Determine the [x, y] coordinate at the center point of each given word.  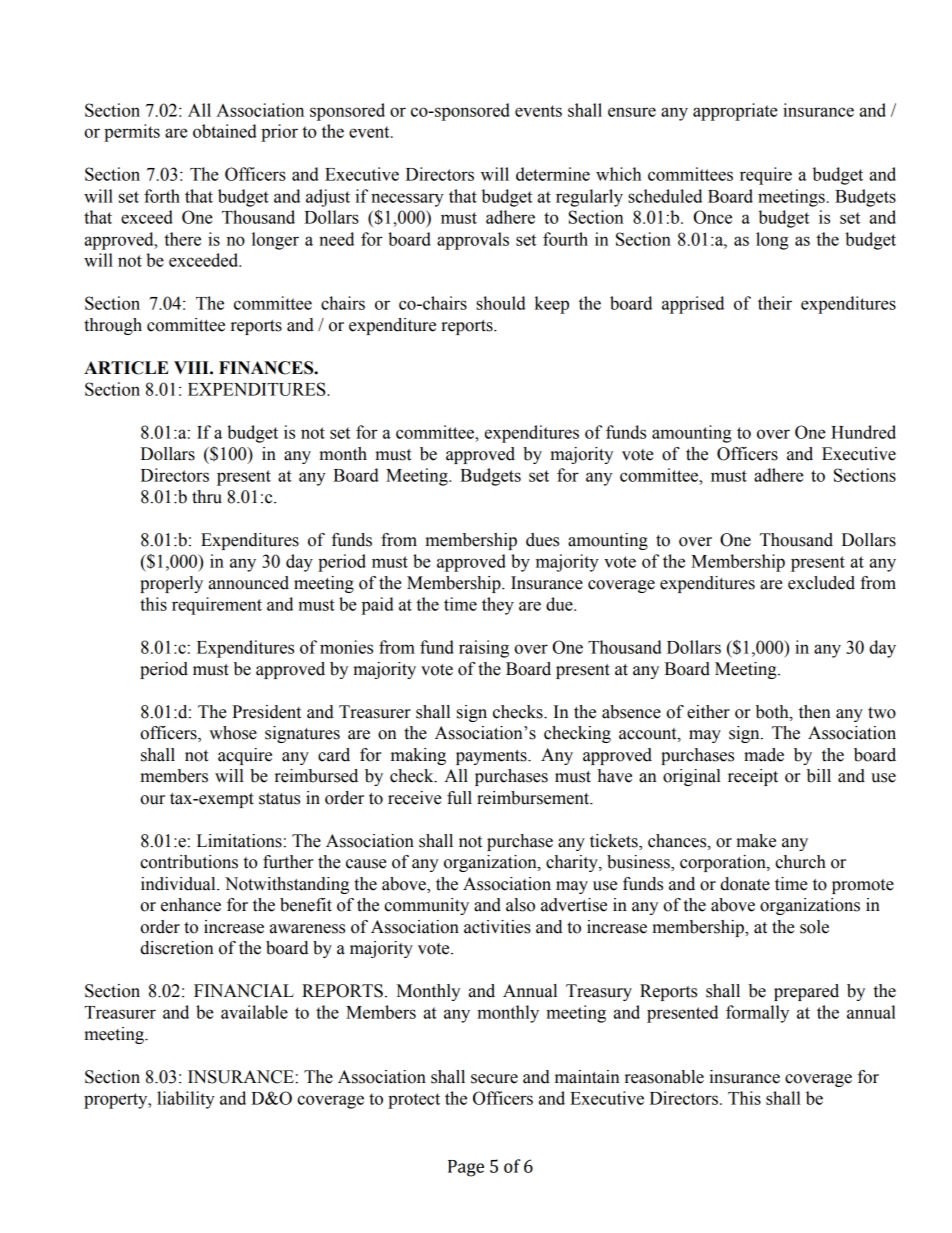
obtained [225, 131]
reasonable [664, 1077]
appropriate [735, 112]
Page [466, 1168]
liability [186, 1100]
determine [553, 174]
